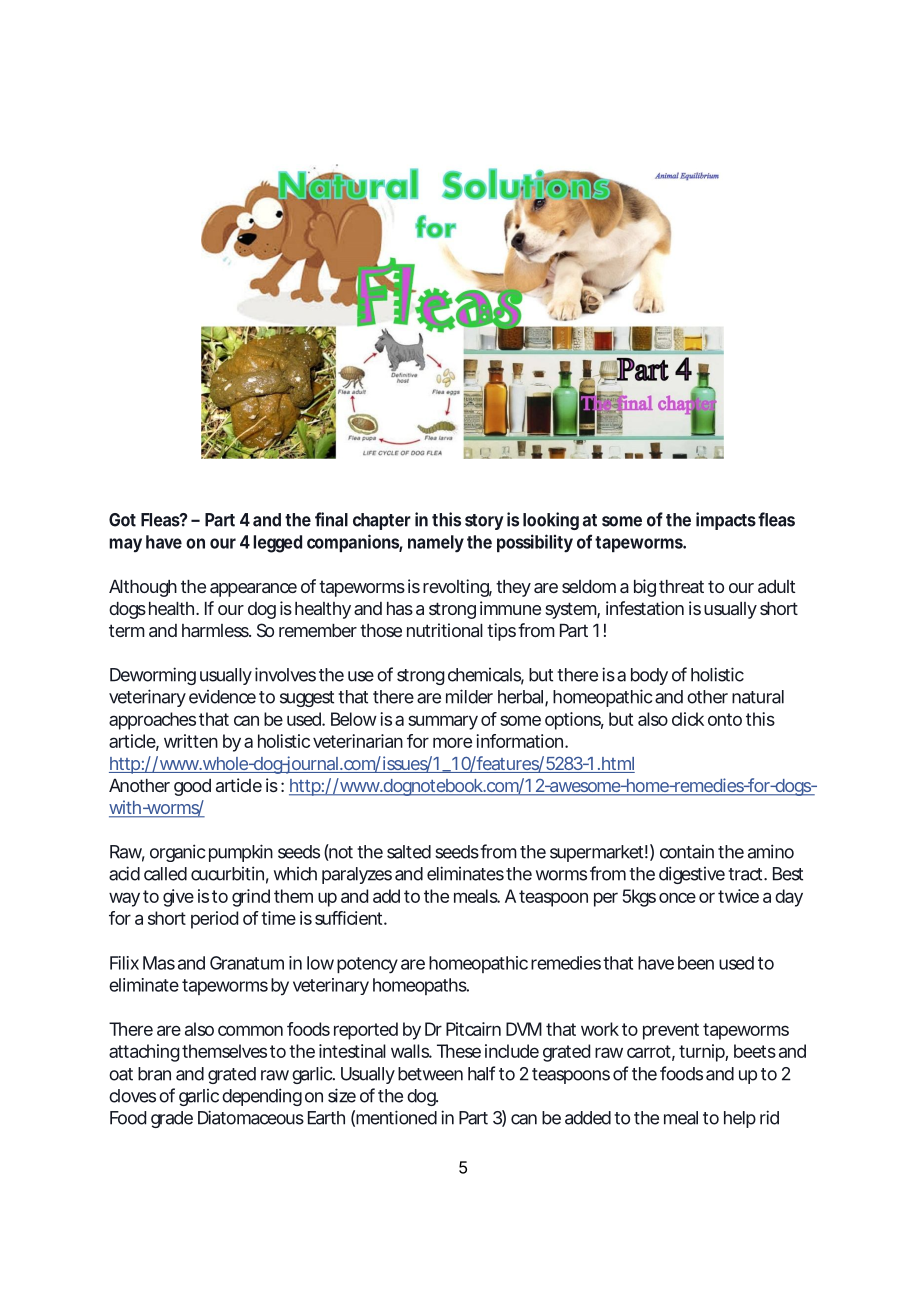  What do you see at coordinates (726, 521) in the document?
I see `impacts` at bounding box center [726, 521].
